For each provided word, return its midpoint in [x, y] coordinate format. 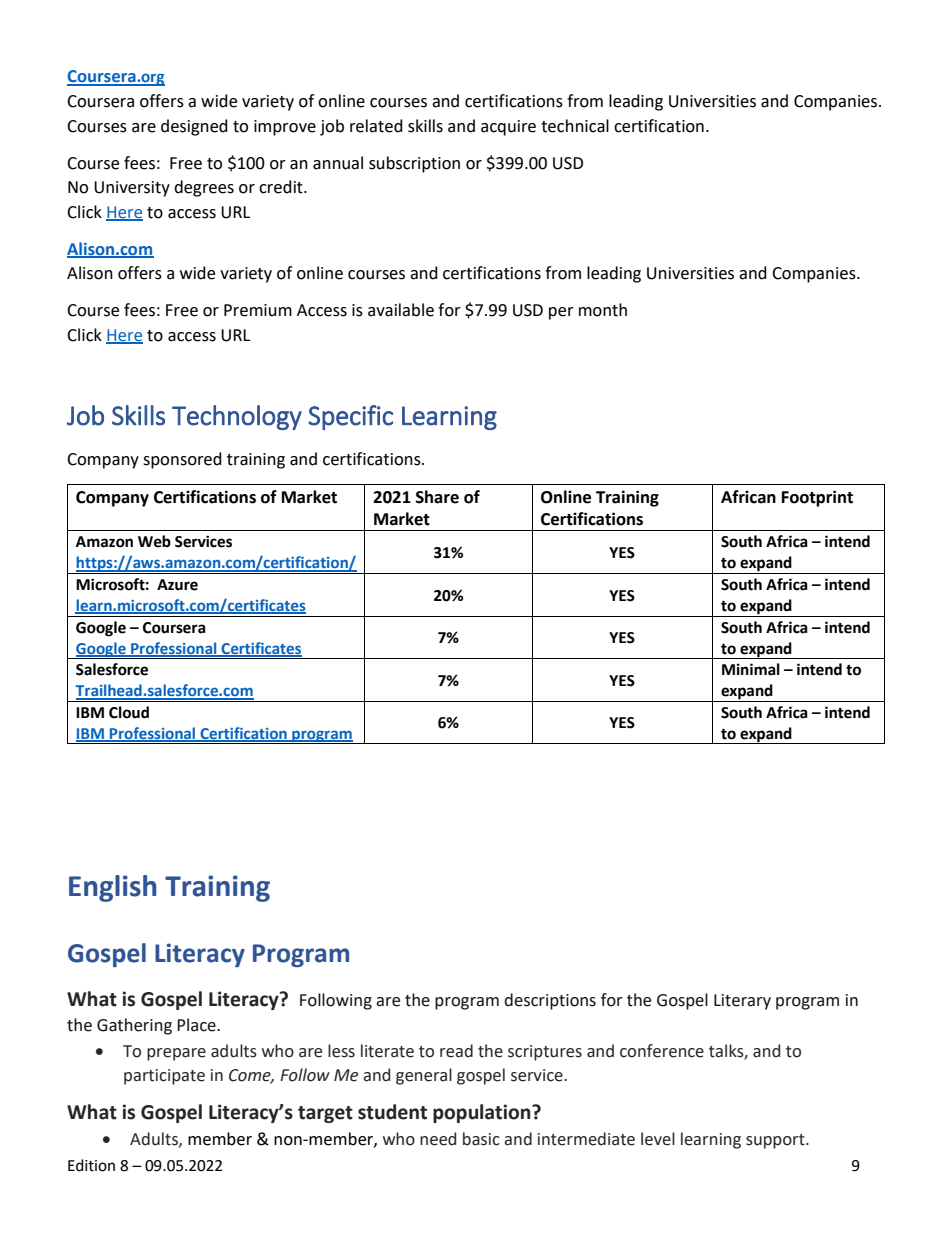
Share [437, 497]
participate [164, 1077]
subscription [414, 164]
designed [194, 127]
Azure [177, 585]
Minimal [751, 669]
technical [575, 126]
